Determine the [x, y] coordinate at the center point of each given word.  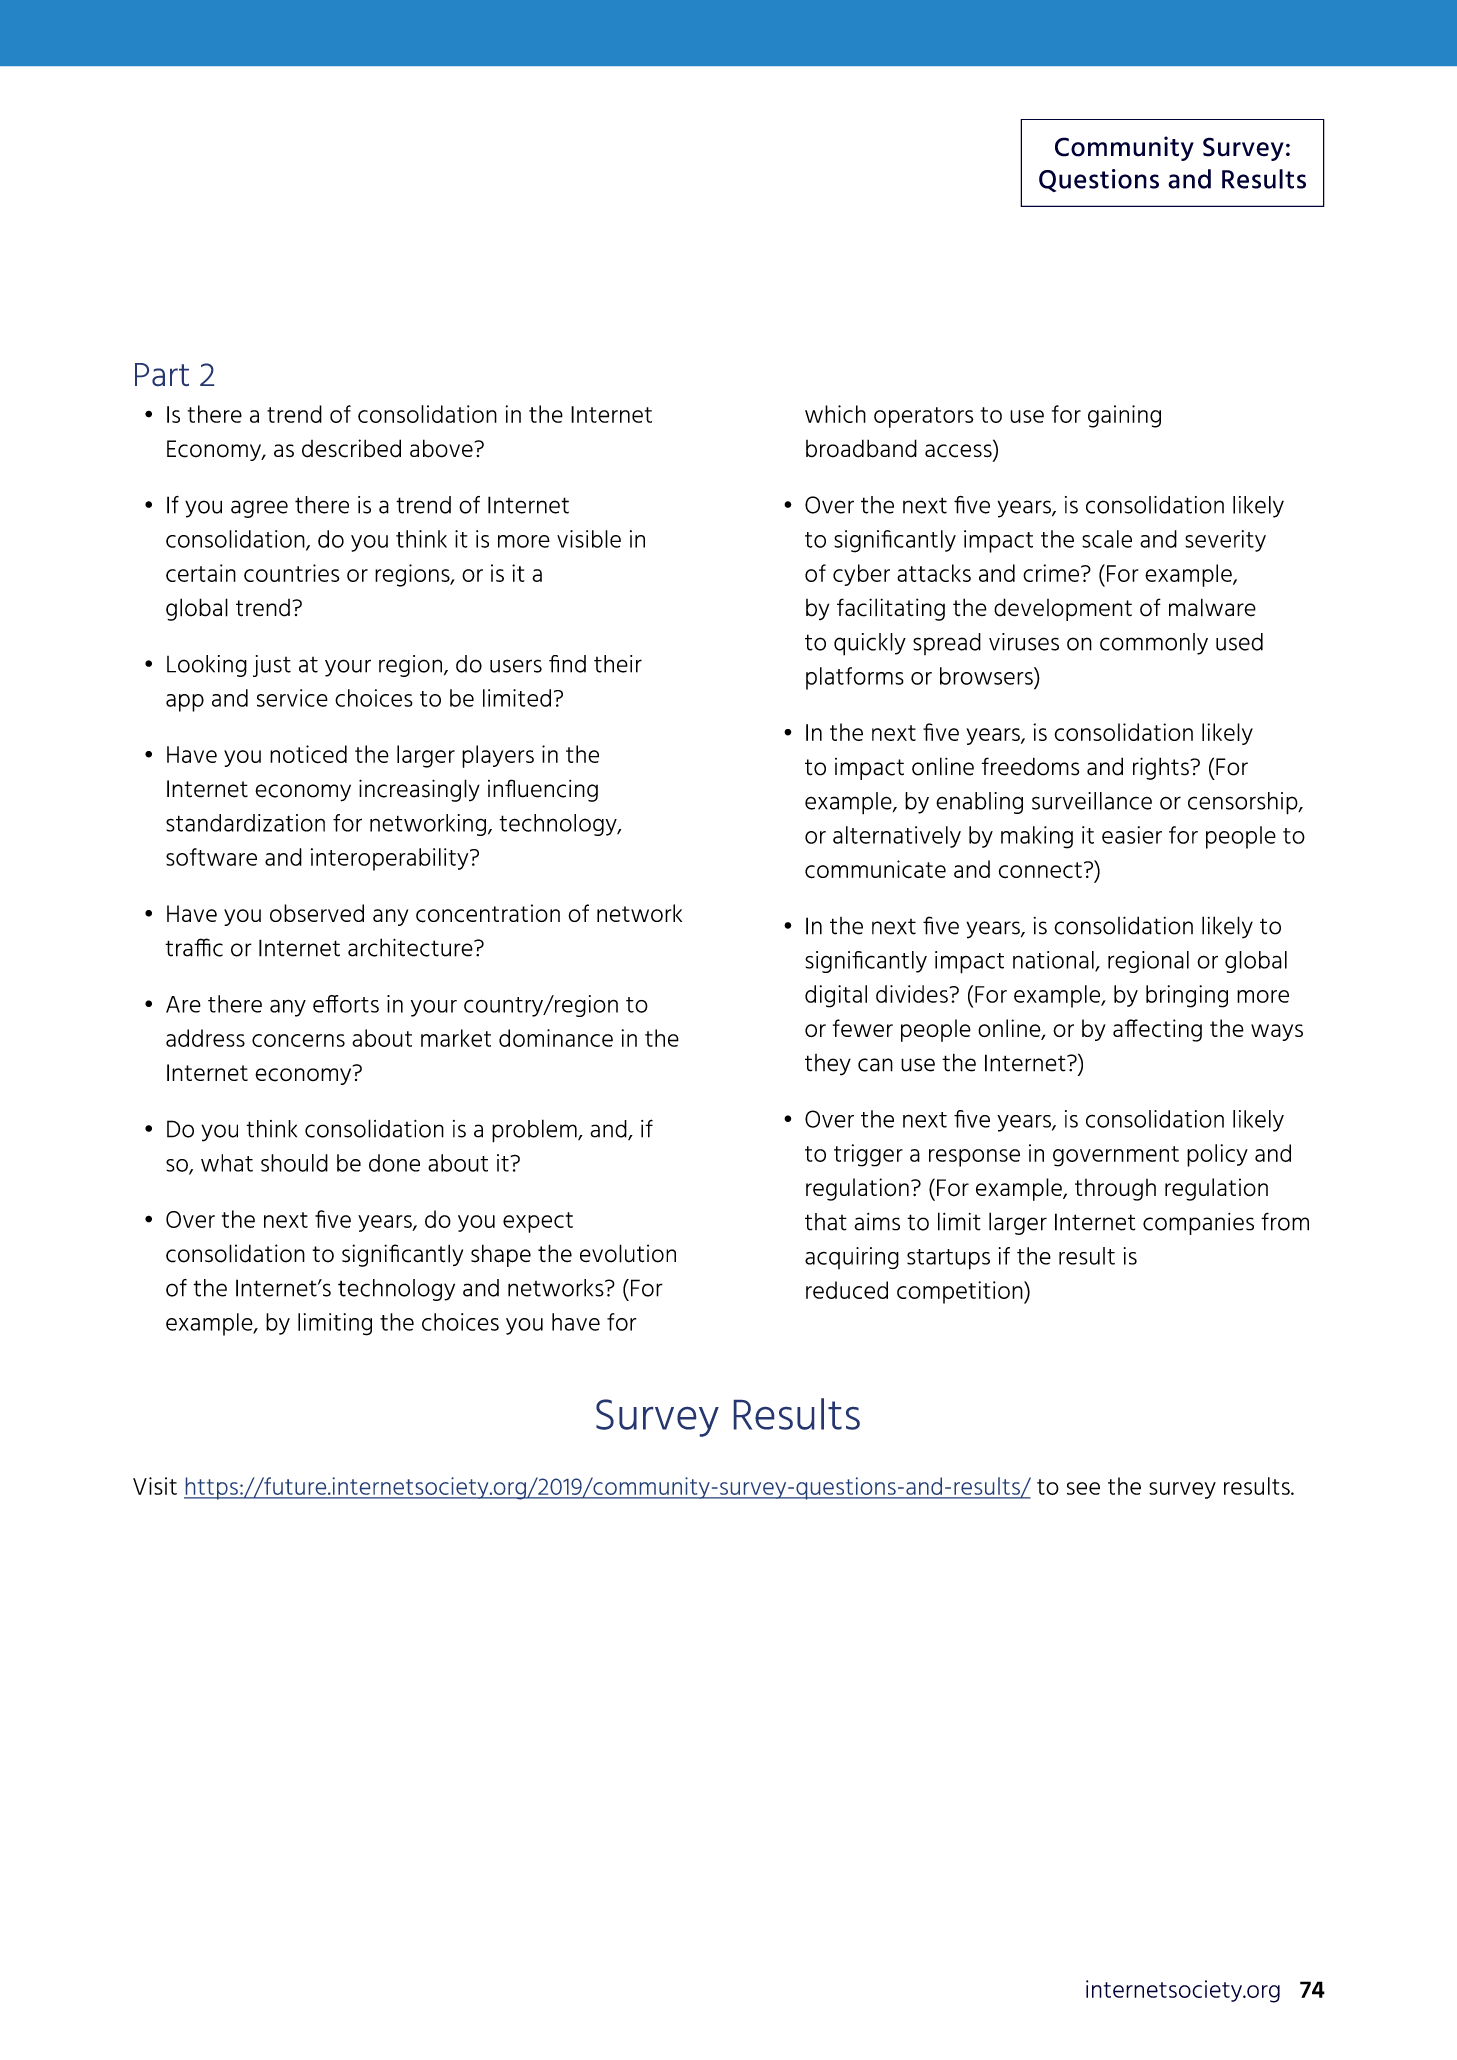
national [1054, 961]
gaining [1124, 416]
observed [317, 913]
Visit [155, 1486]
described [351, 448]
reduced [847, 1290]
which [835, 414]
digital [836, 996]
